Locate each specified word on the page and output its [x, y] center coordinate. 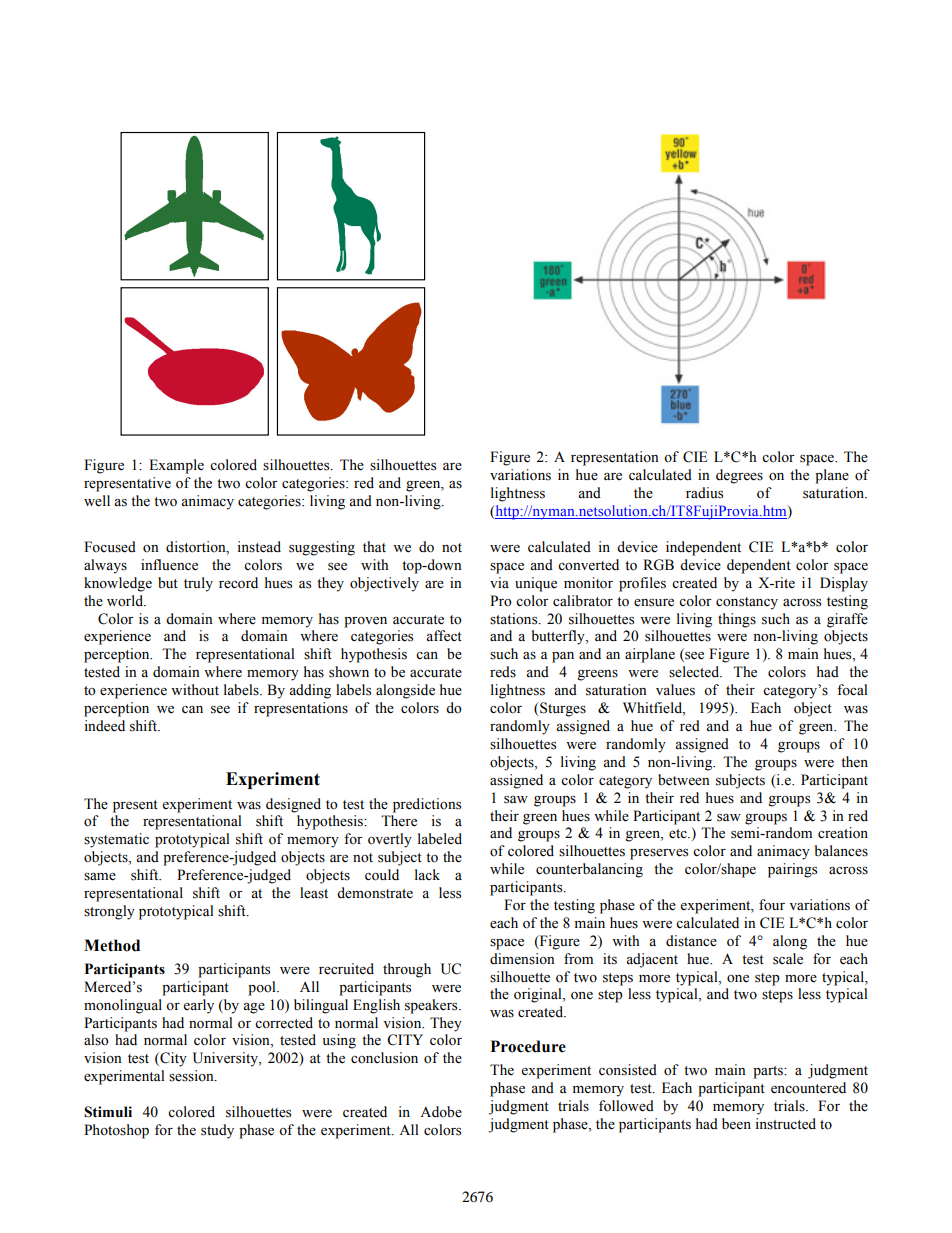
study [217, 1131]
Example [176, 466]
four [772, 905]
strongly [109, 912]
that [374, 546]
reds [503, 672]
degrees [739, 476]
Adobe [441, 1112]
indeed [104, 726]
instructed [785, 1124]
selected [695, 672]
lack [427, 874]
